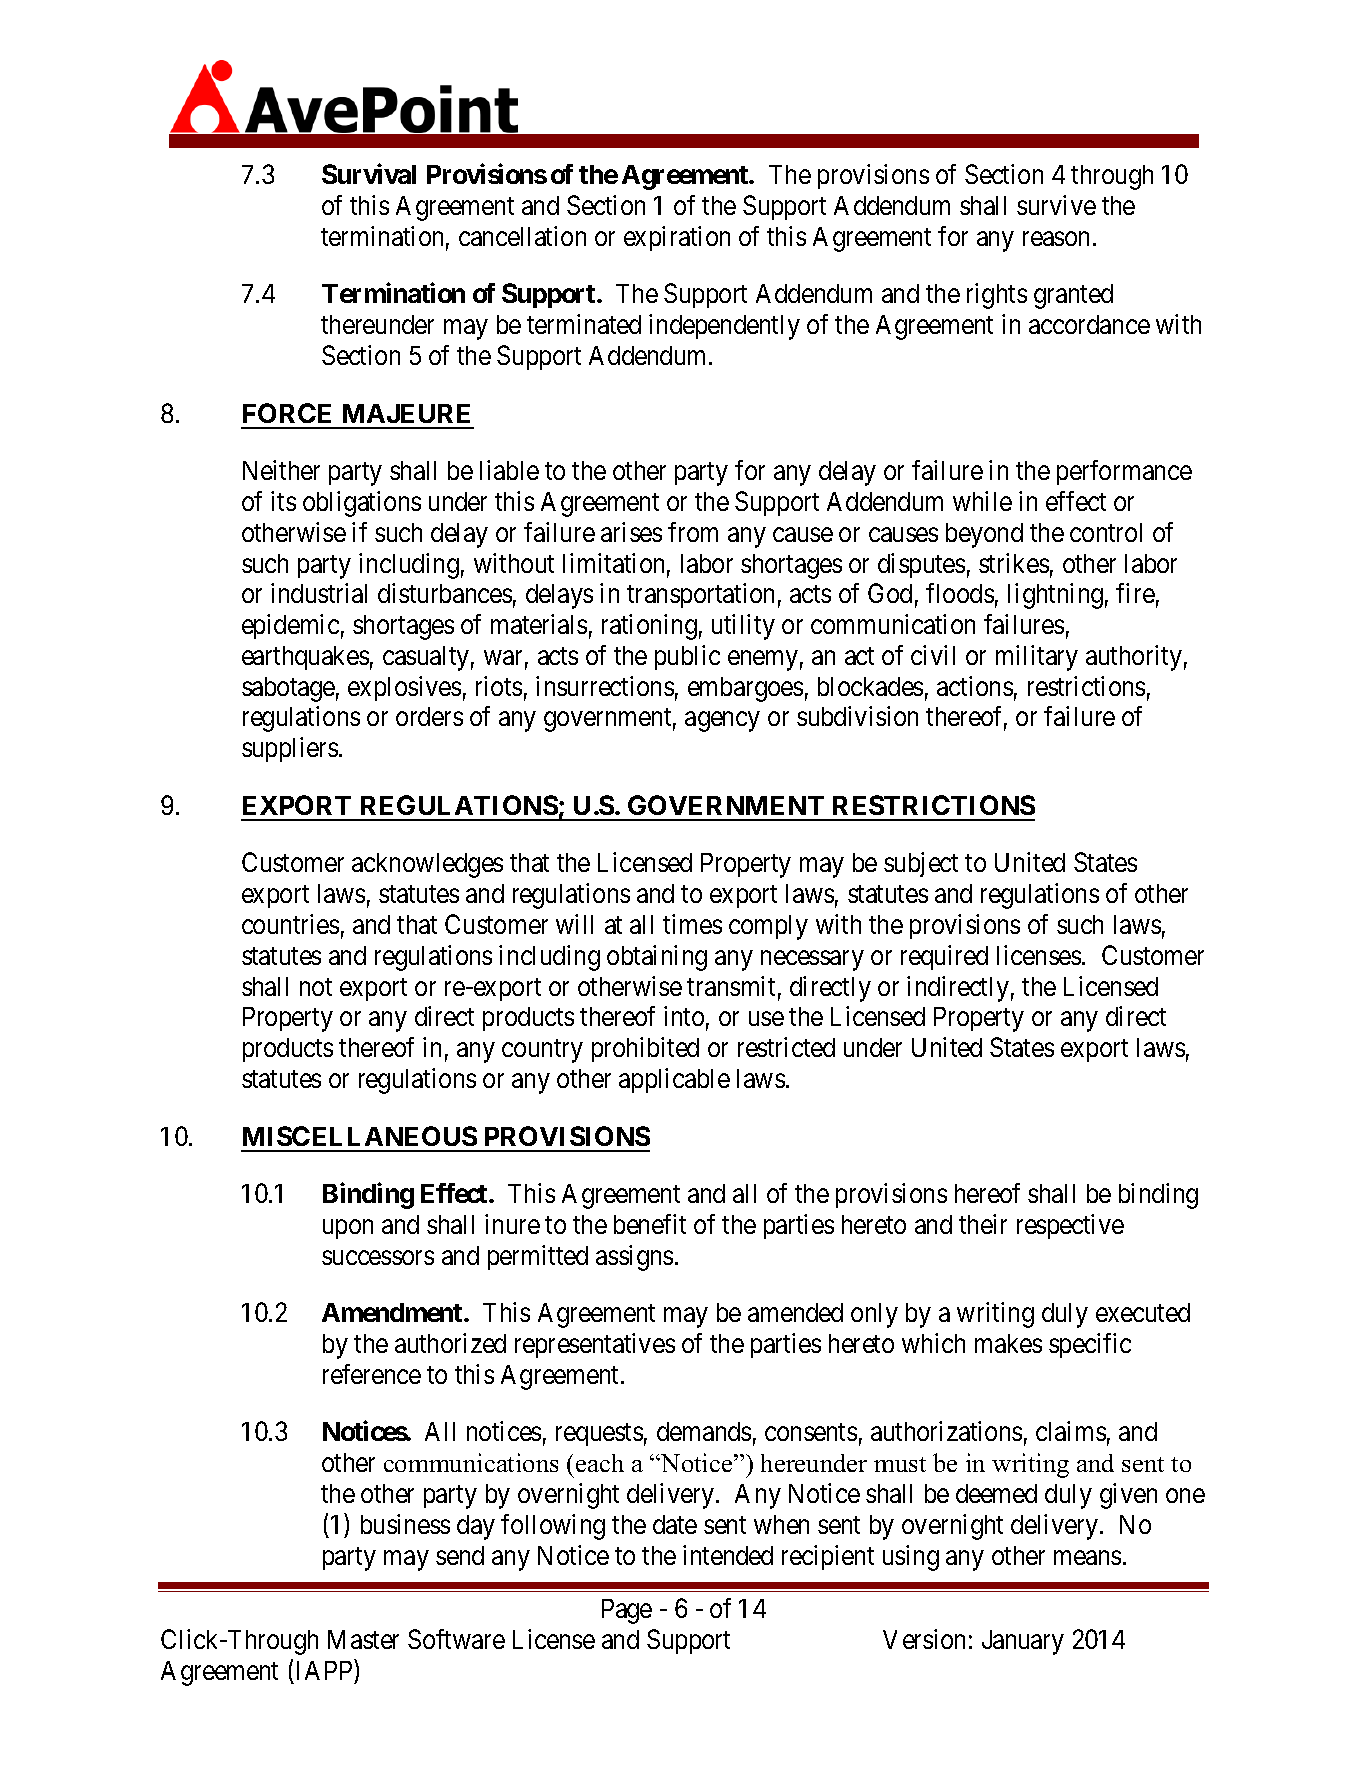  What do you see at coordinates (369, 174) in the document?
I see `Survival` at bounding box center [369, 174].
